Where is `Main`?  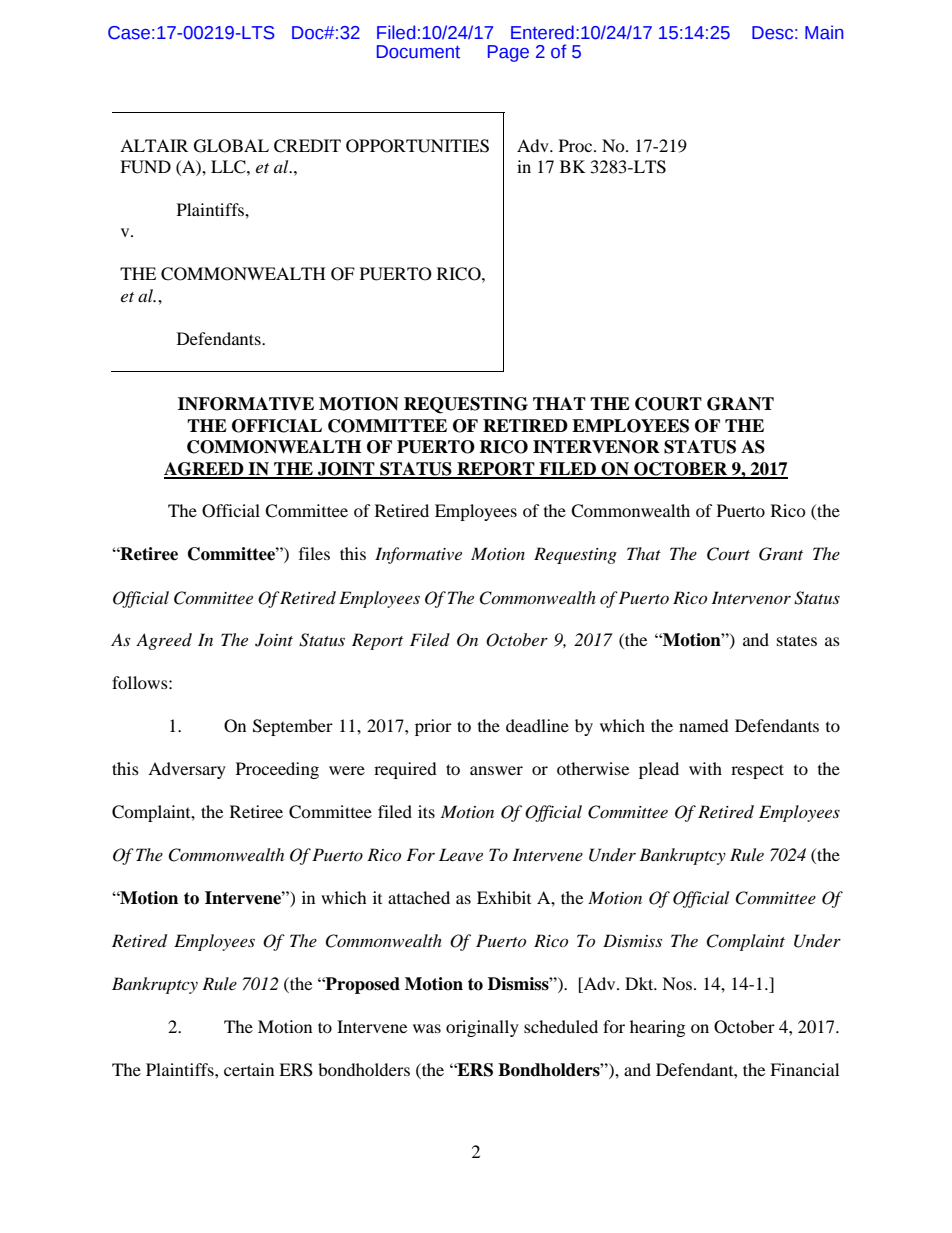 Main is located at coordinates (824, 32).
